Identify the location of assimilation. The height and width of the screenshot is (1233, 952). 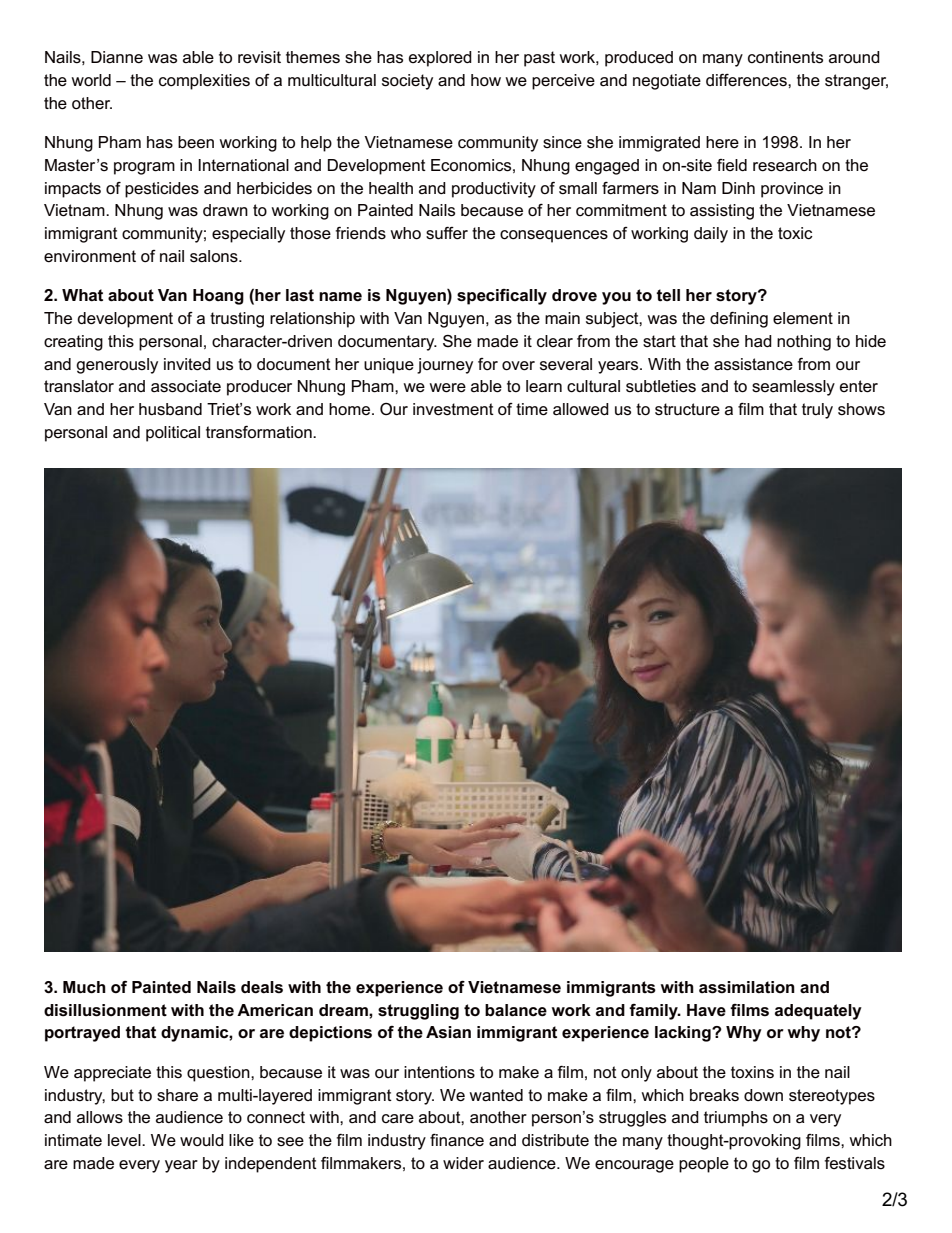
(747, 987).
